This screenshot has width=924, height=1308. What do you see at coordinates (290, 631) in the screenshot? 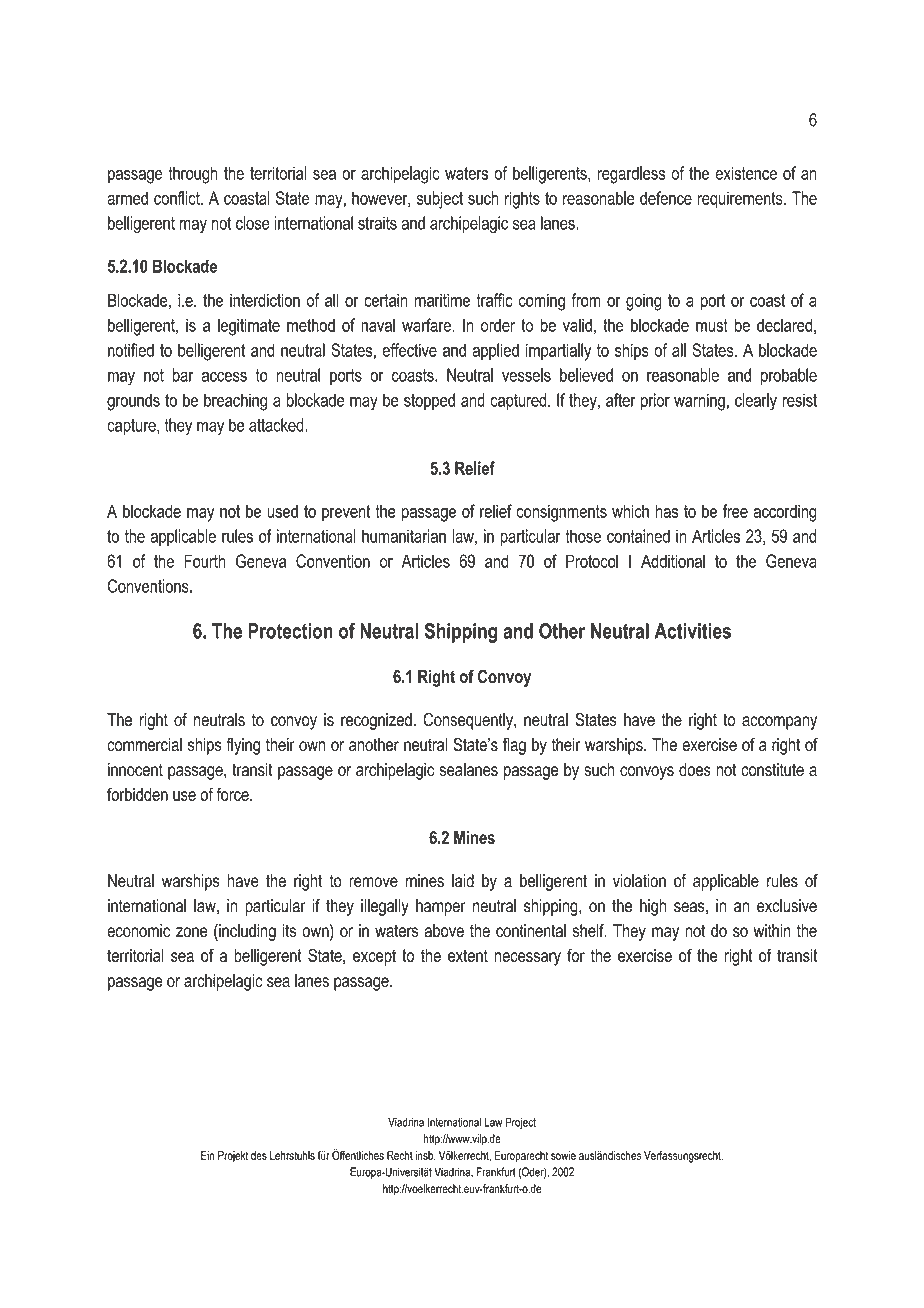
I see `Protection` at bounding box center [290, 631].
